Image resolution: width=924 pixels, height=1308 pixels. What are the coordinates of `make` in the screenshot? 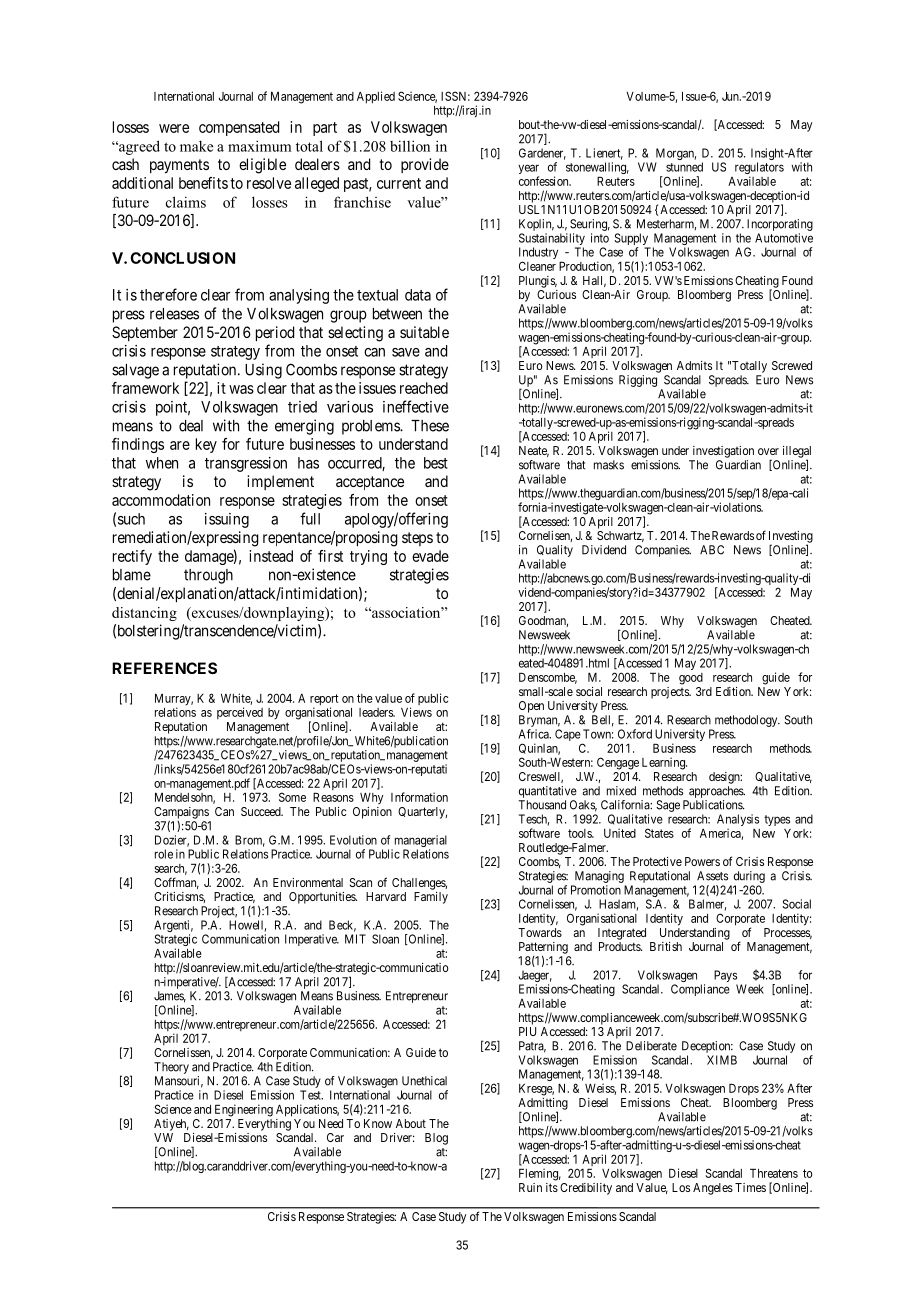 It's located at (196, 146).
